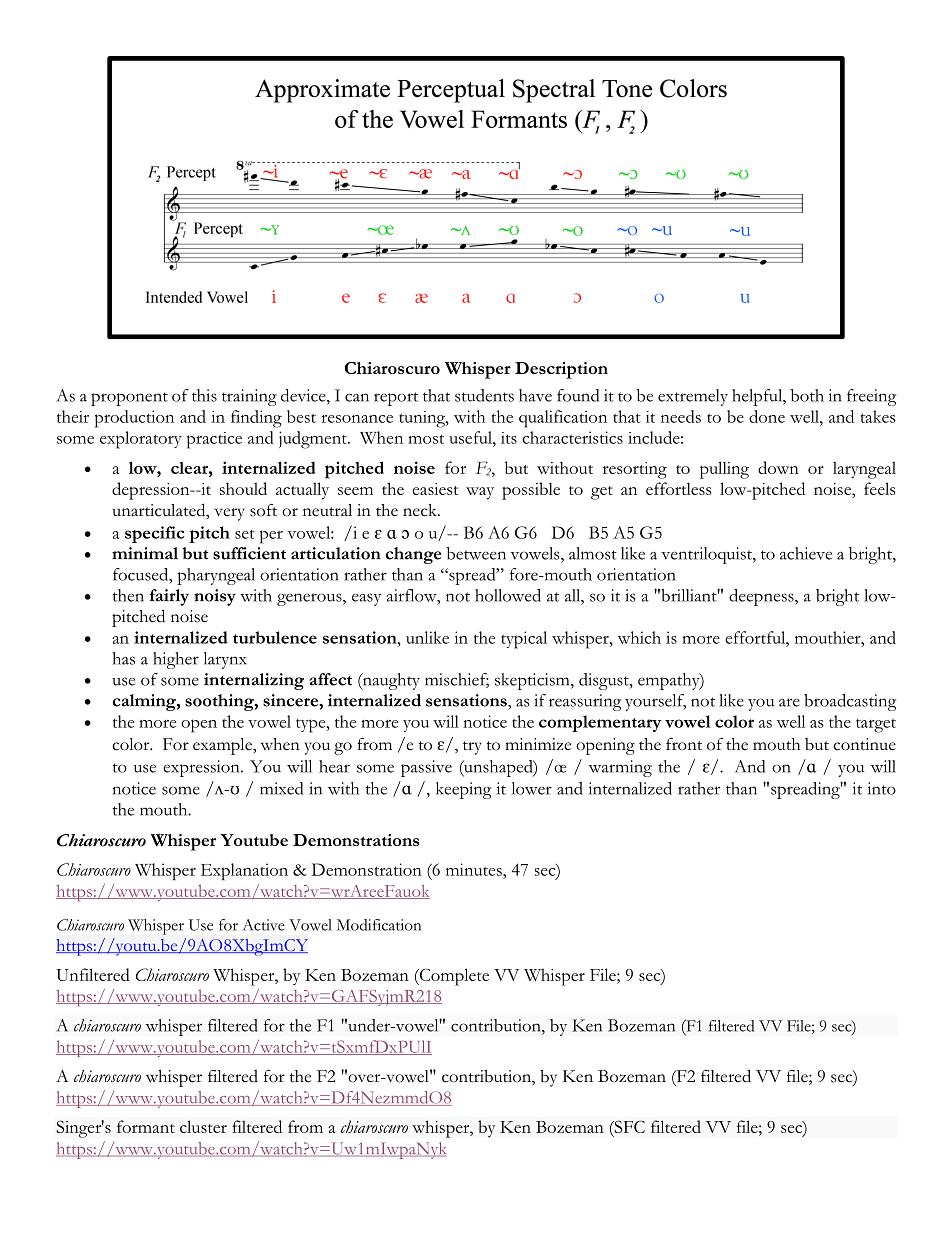  What do you see at coordinates (484, 395) in the document?
I see `students` at bounding box center [484, 395].
